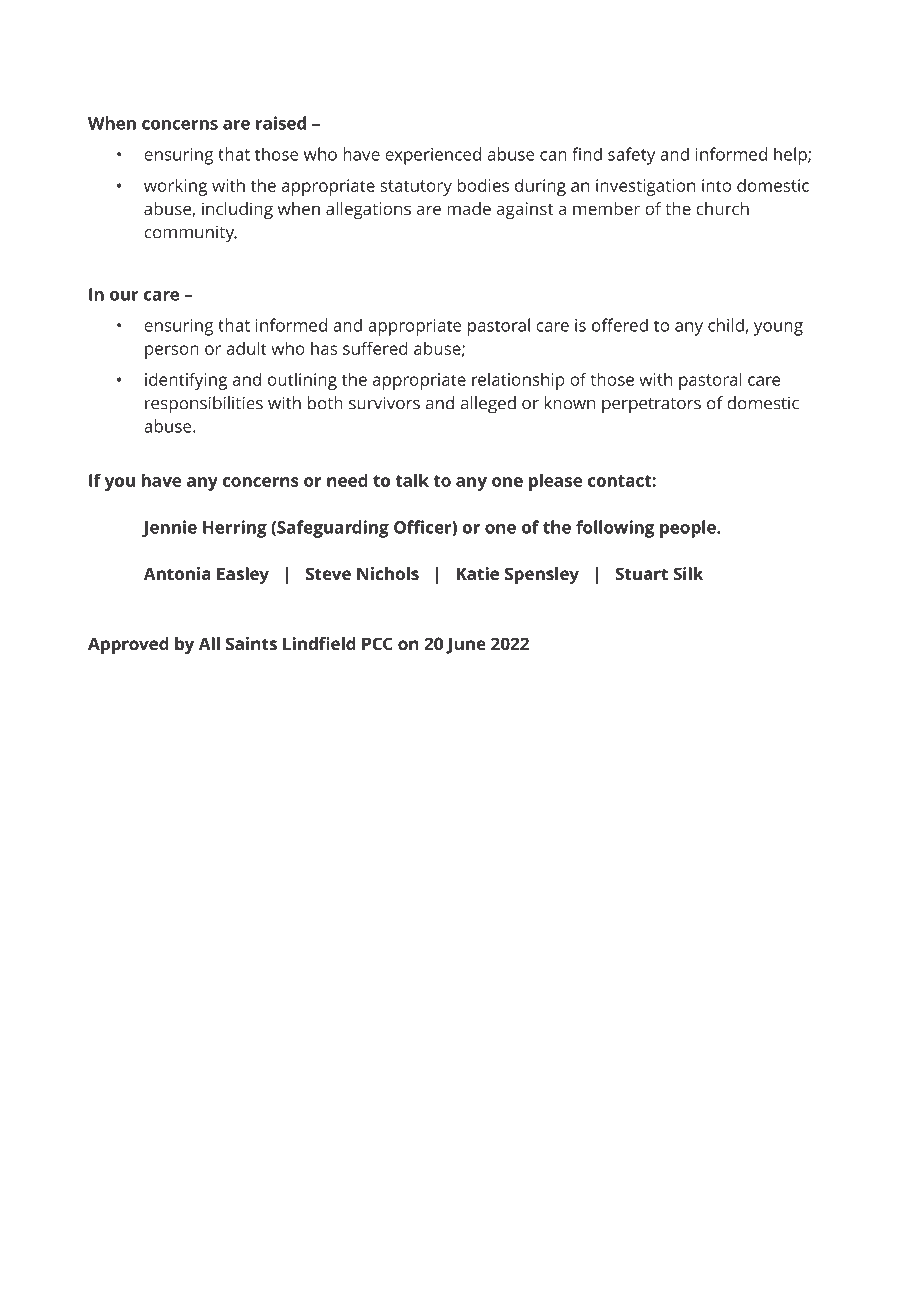 Image resolution: width=924 pixels, height=1308 pixels. I want to click on perpetrators, so click(651, 406).
